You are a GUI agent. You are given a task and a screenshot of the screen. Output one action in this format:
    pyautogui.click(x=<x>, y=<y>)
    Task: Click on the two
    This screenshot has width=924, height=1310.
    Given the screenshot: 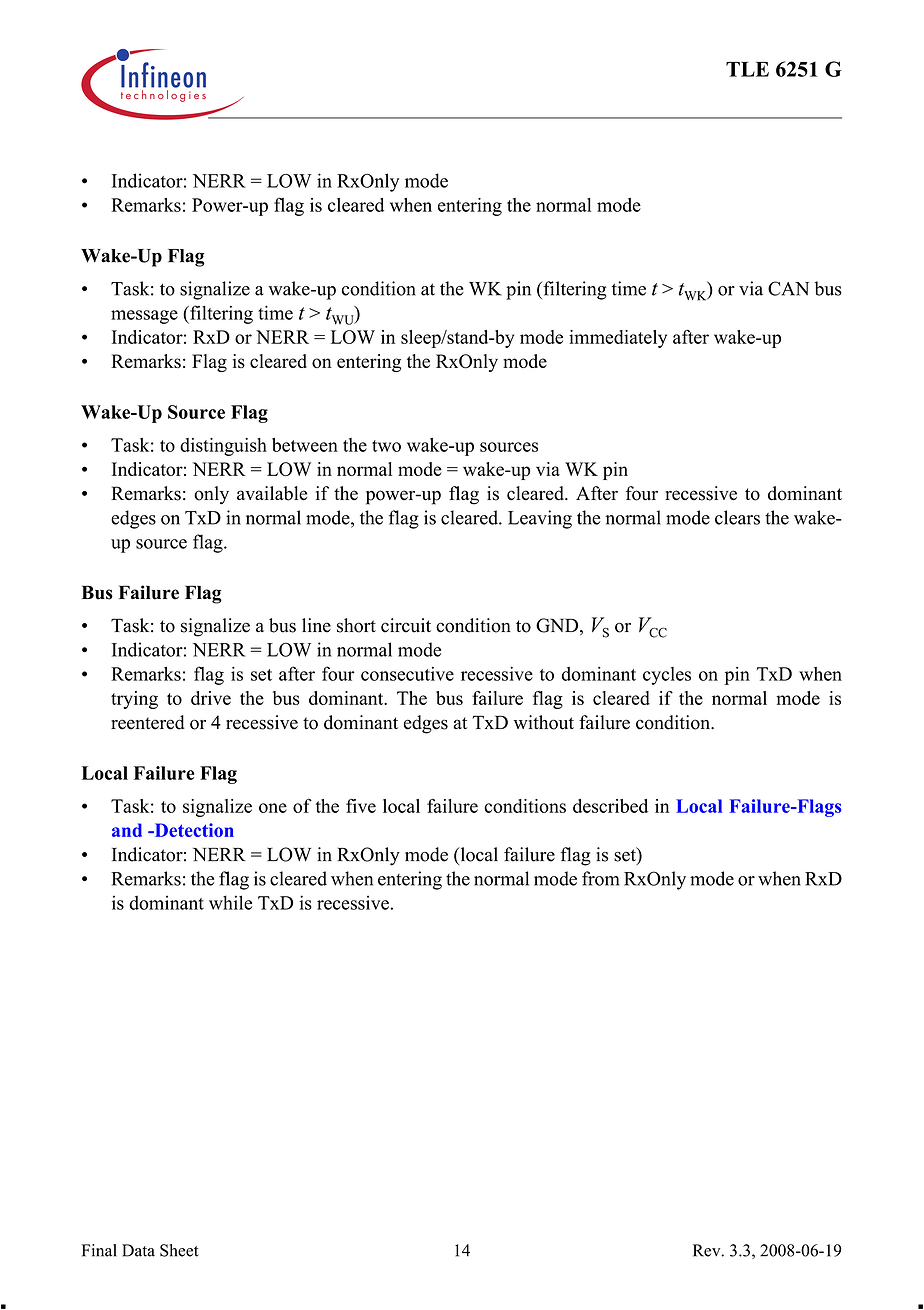 What is the action you would take?
    pyautogui.click(x=386, y=446)
